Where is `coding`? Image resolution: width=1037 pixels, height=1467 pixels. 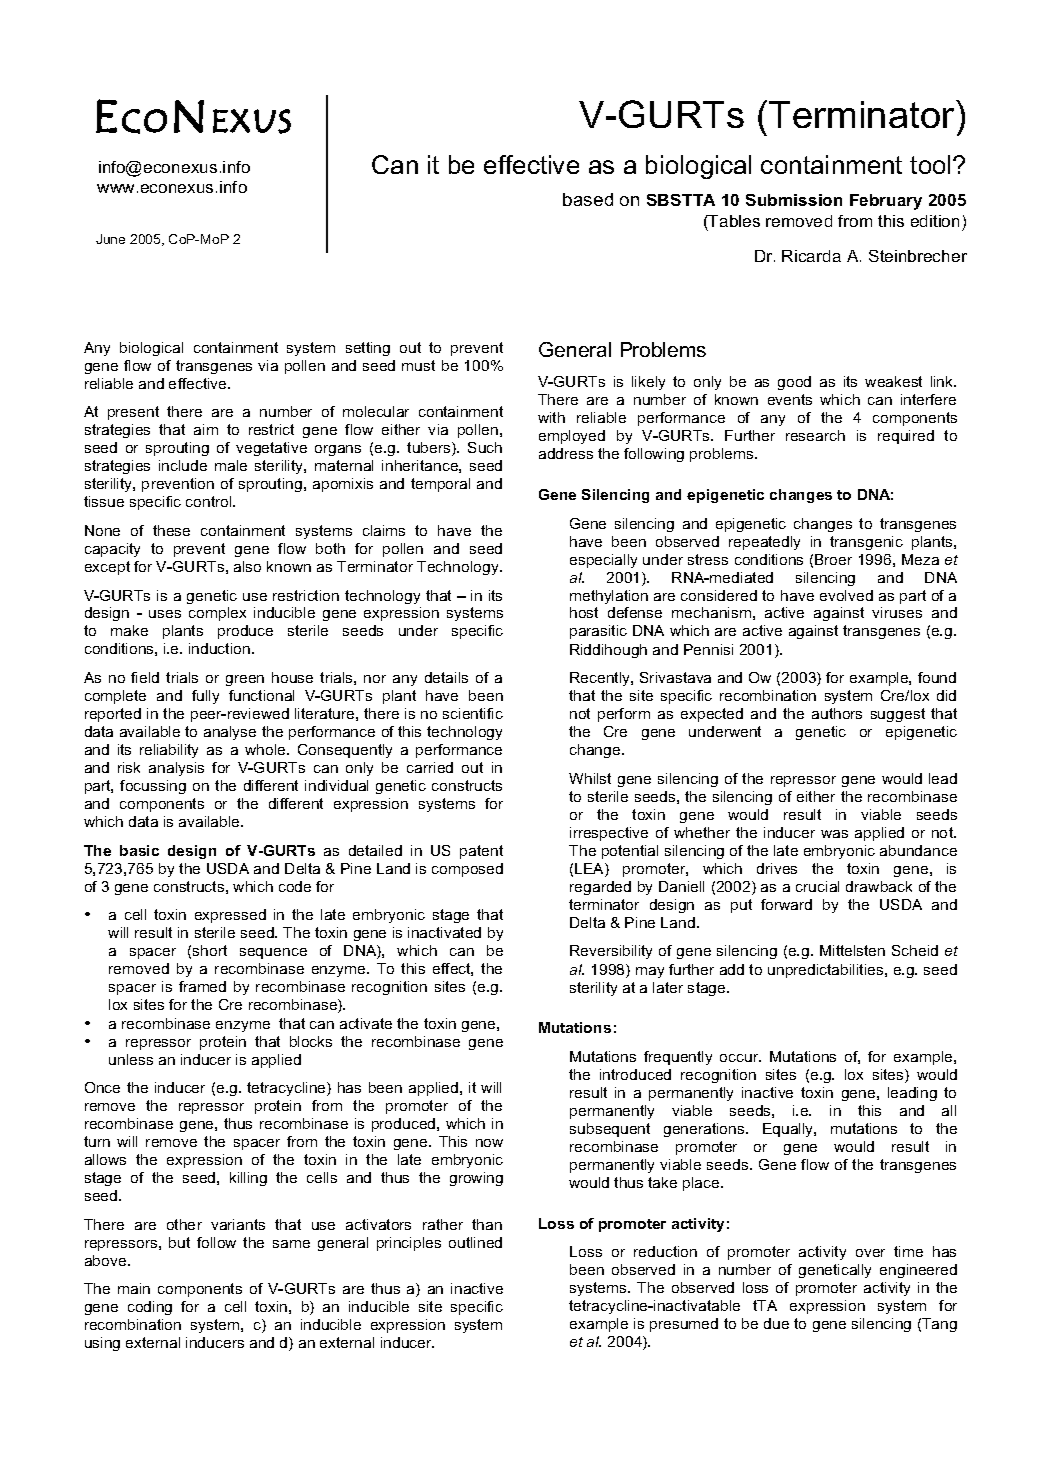
coding is located at coordinates (150, 1308).
